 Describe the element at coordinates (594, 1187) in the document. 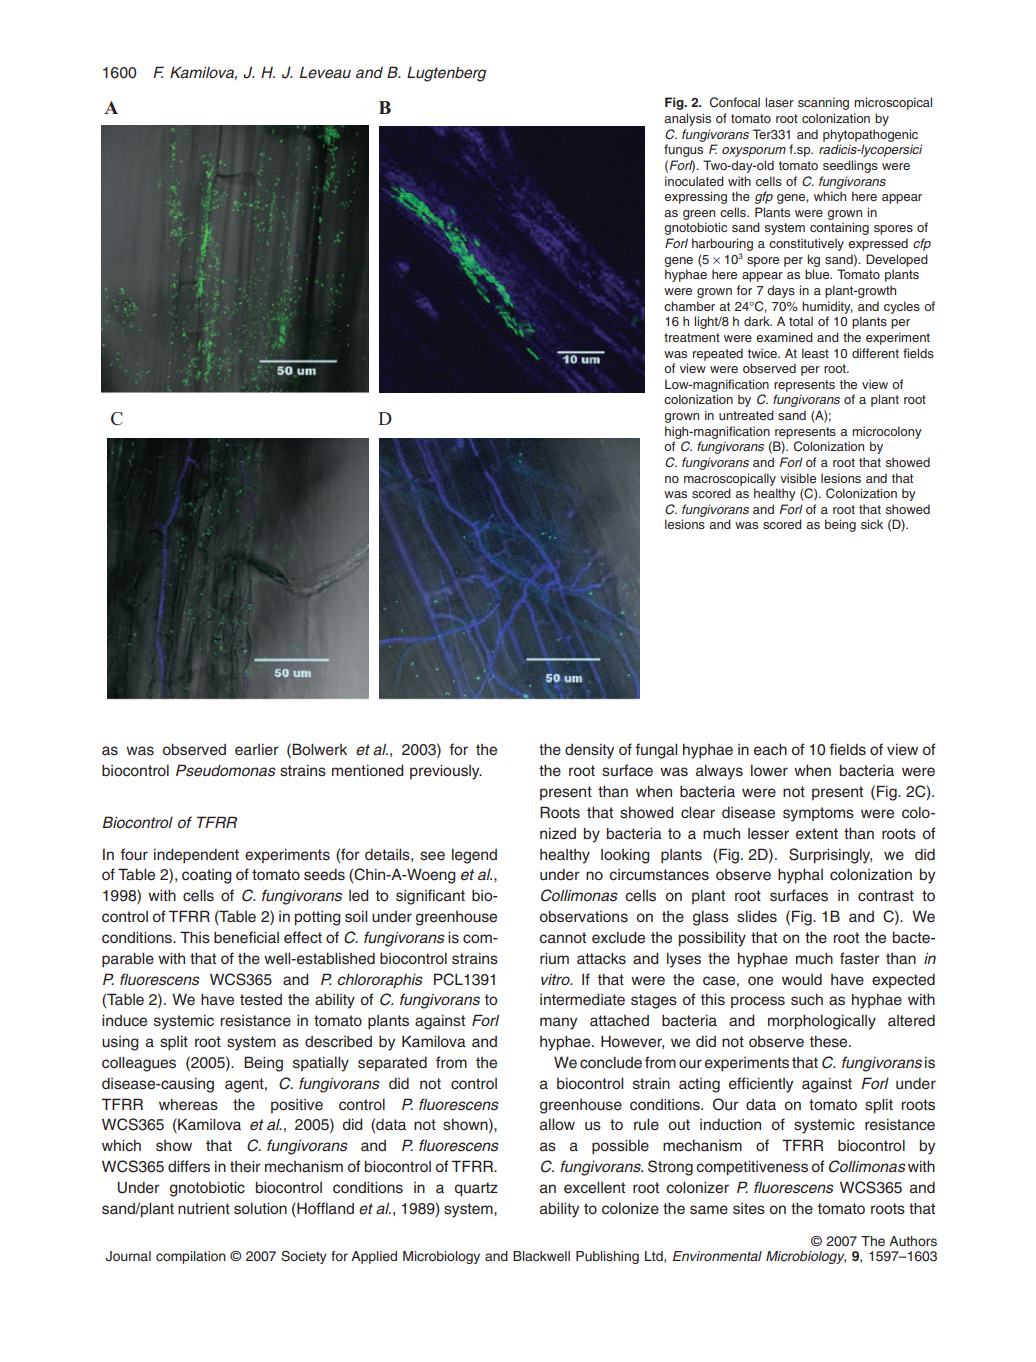

I see `excellent` at that location.
